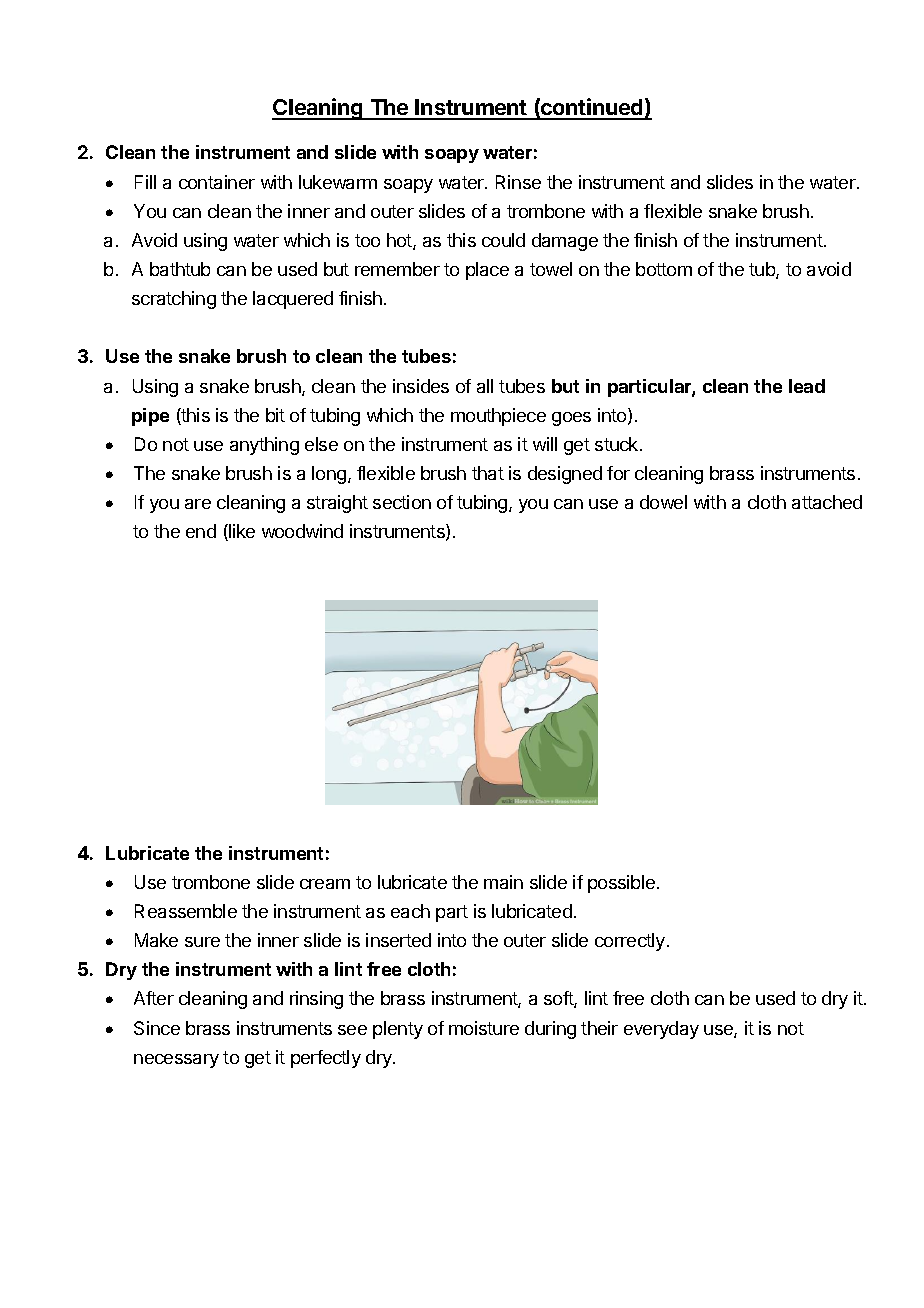 This document has height=1308, width=924. I want to click on container, so click(217, 182).
